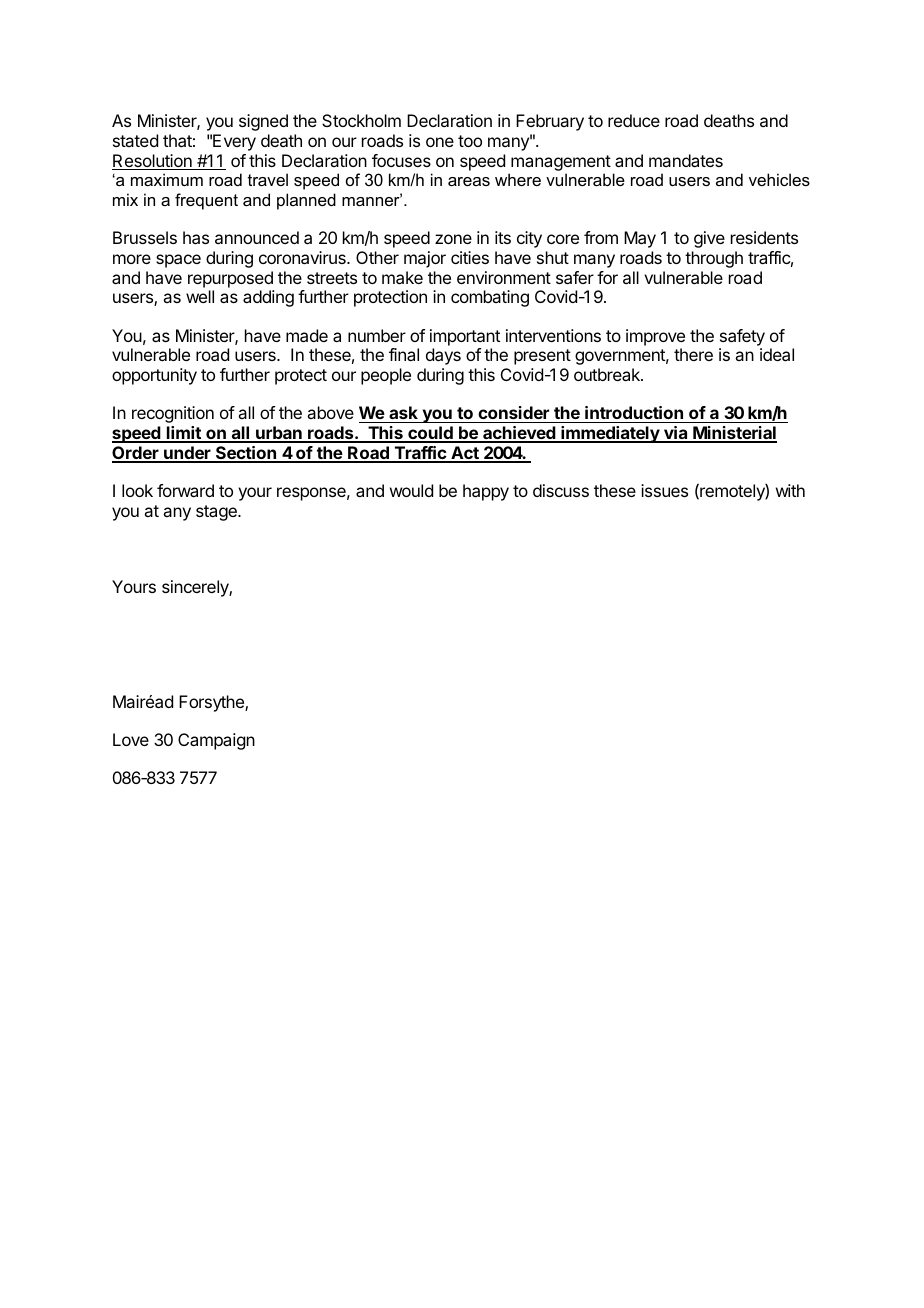 The width and height of the screenshot is (924, 1308). I want to click on stage, so click(217, 513).
